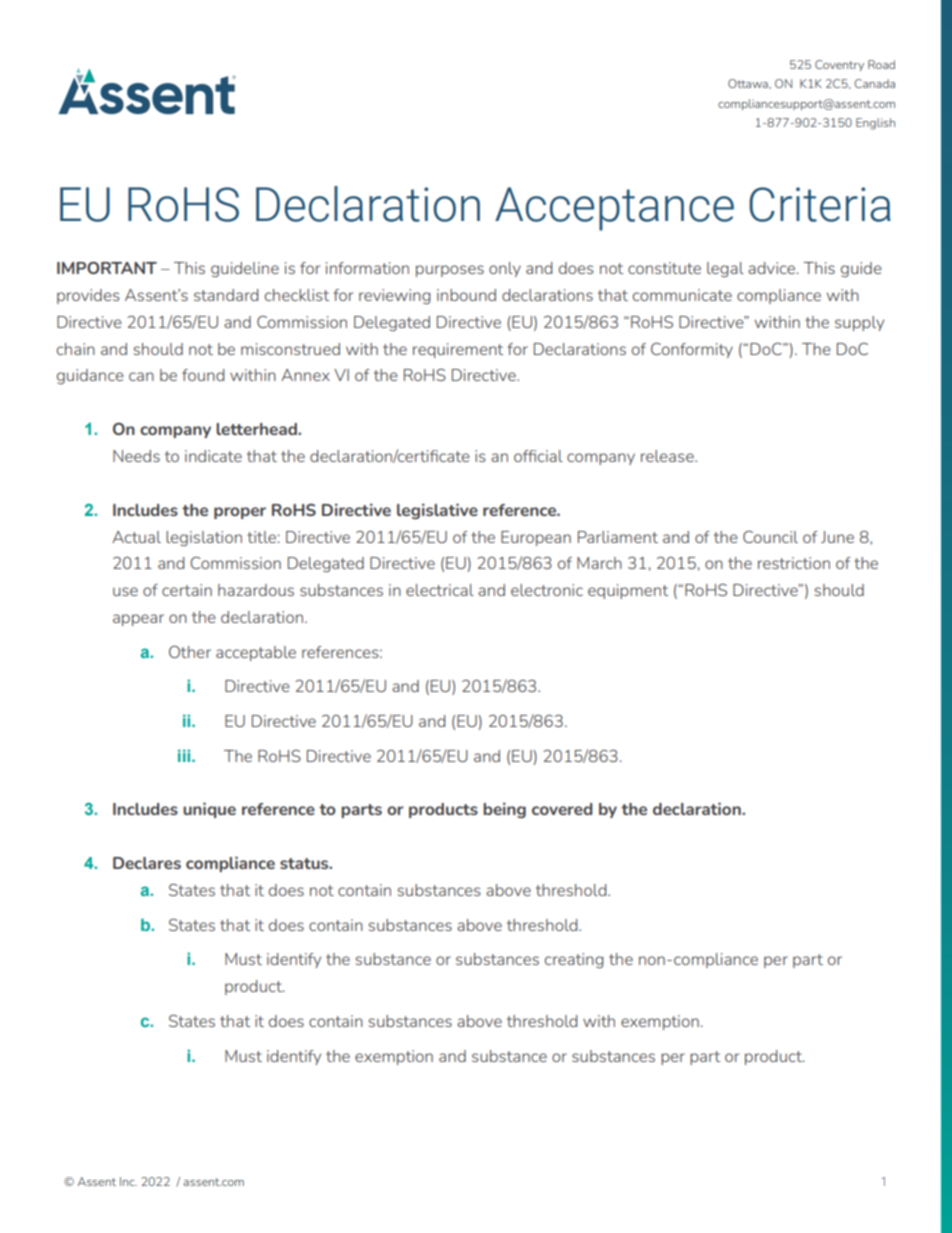  Describe the element at coordinates (614, 209) in the screenshot. I see `Acceptance` at that location.
